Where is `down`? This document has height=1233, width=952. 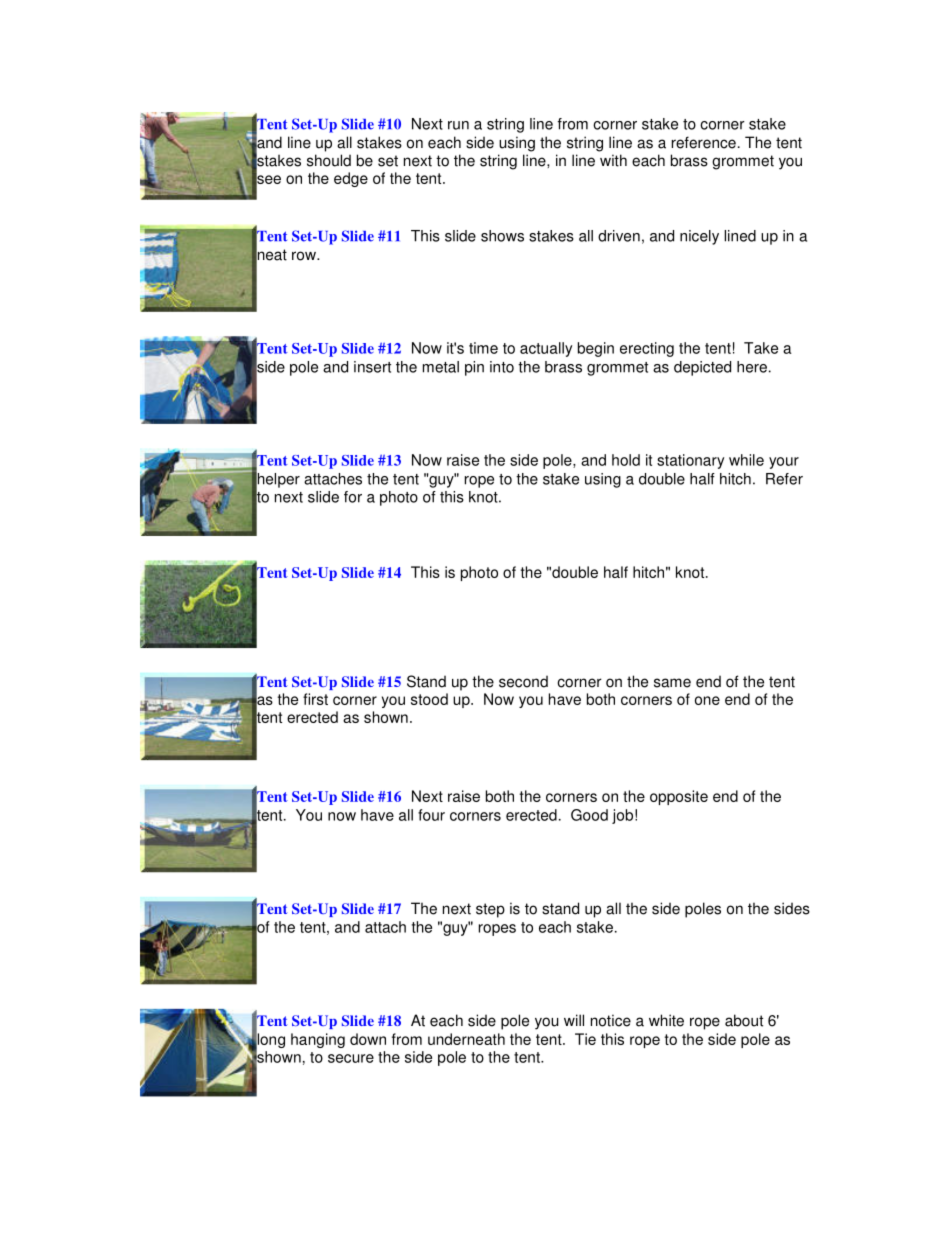 down is located at coordinates (368, 1039).
